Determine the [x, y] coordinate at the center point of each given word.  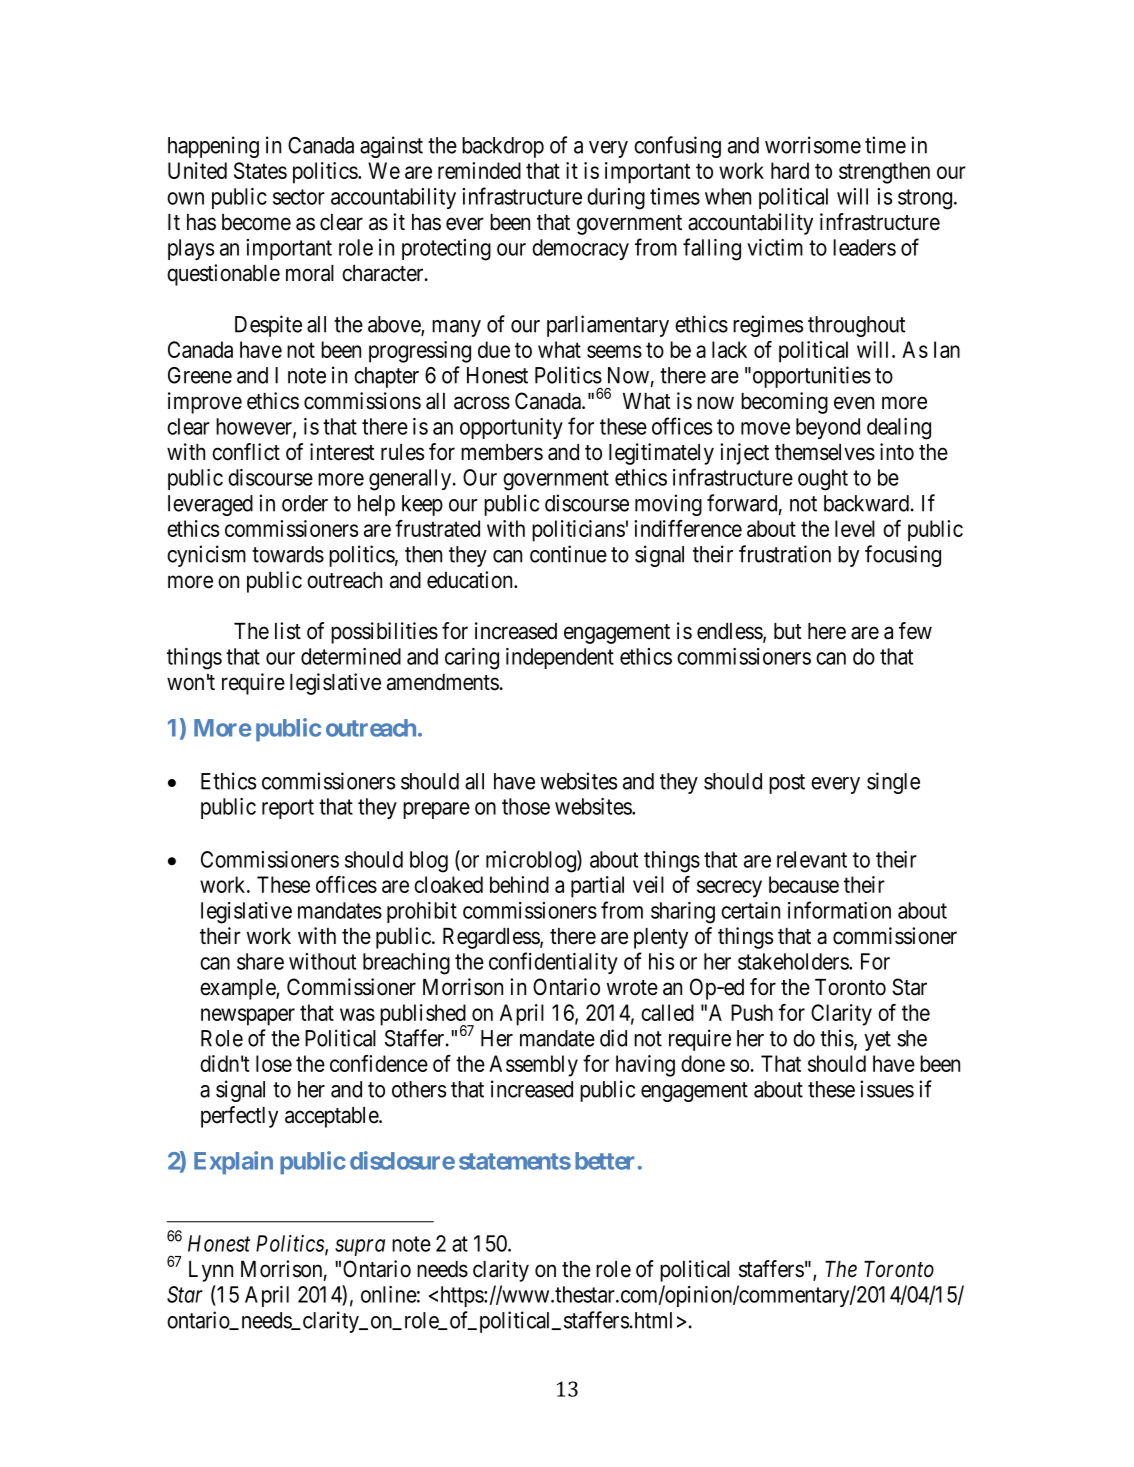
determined [351, 656]
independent [560, 658]
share [260, 961]
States [260, 170]
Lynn [211, 1271]
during [616, 199]
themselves [825, 452]
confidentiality [553, 963]
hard [790, 170]
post [787, 784]
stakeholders [794, 961]
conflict [246, 452]
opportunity [511, 428]
